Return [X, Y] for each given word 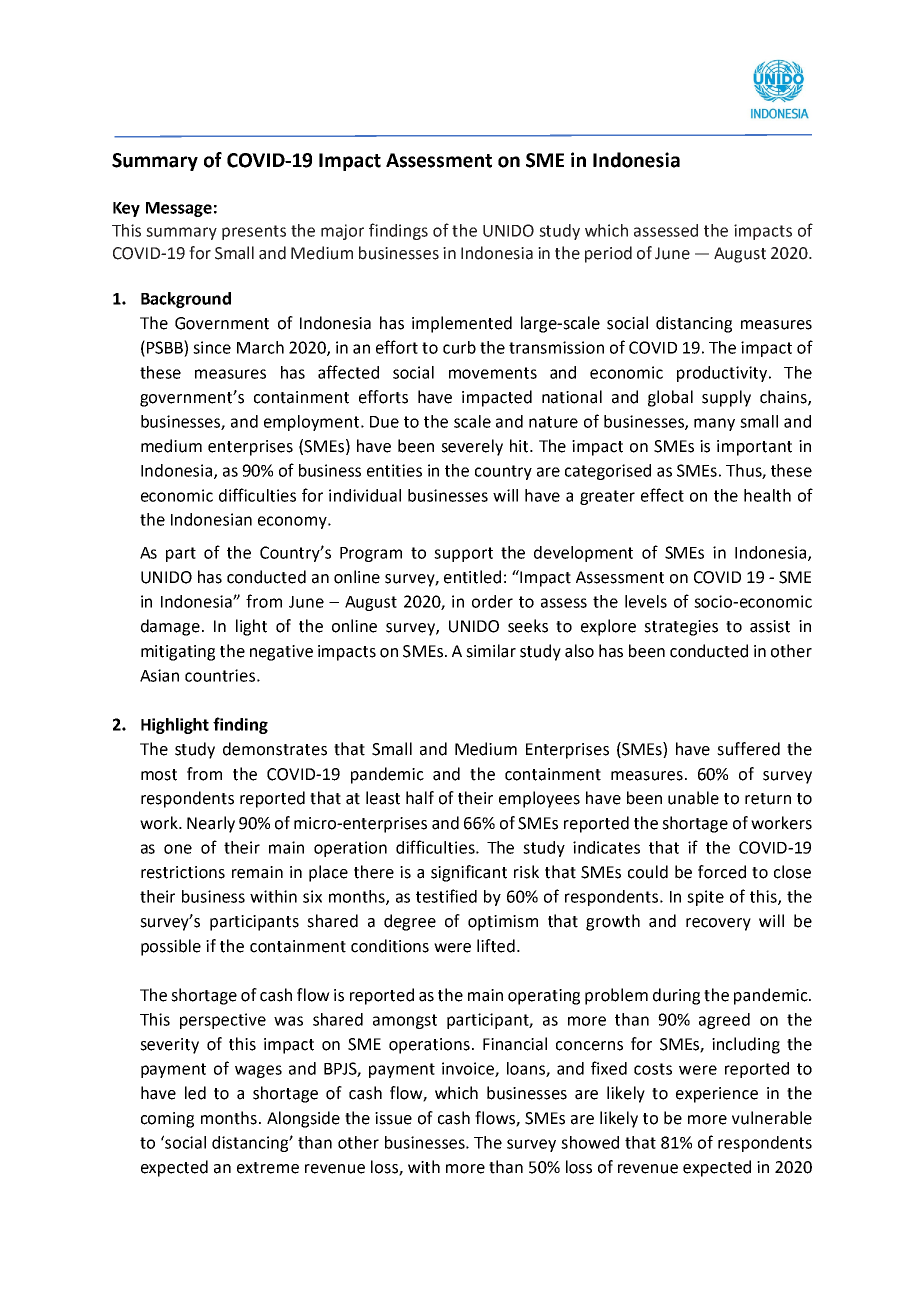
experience [717, 1095]
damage [170, 627]
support [463, 554]
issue [393, 1118]
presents [254, 232]
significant [469, 873]
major [342, 232]
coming [167, 1120]
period [608, 254]
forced [722, 872]
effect [662, 495]
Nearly [211, 824]
